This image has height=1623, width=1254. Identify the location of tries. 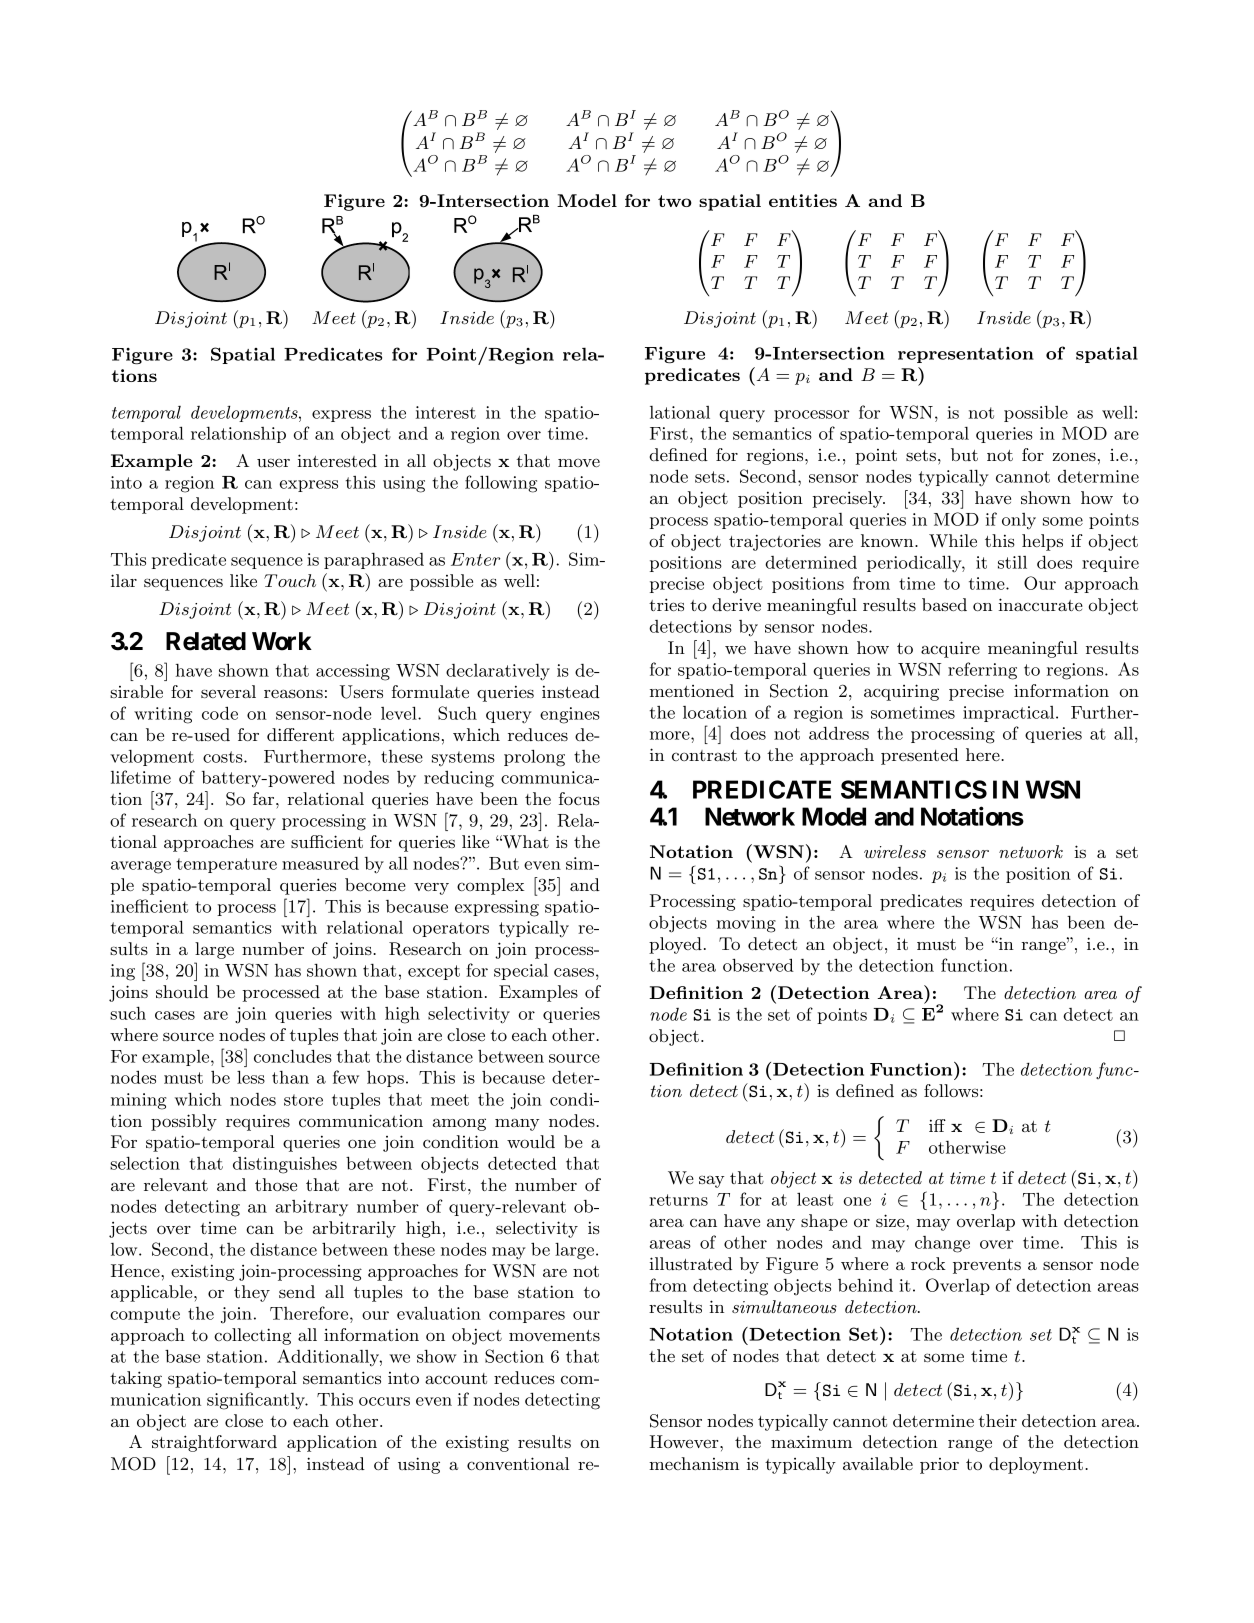
(666, 604).
